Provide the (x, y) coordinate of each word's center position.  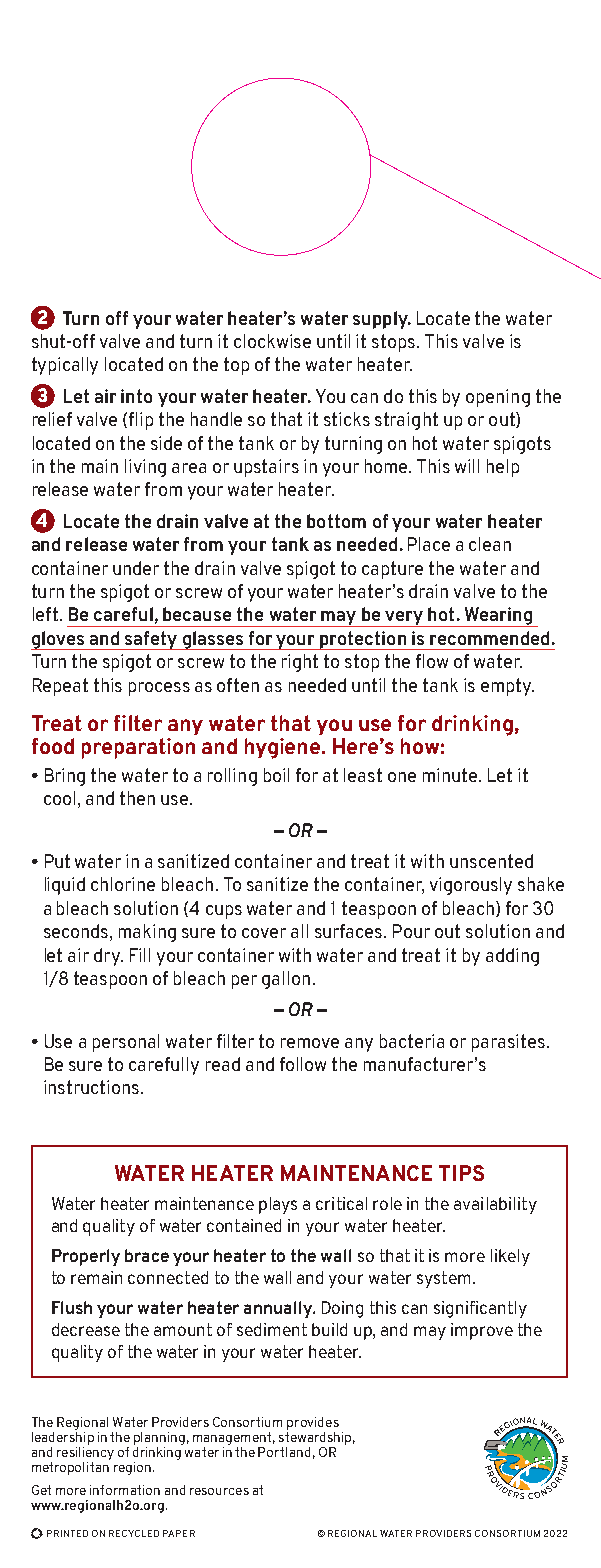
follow (303, 1064)
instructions (91, 1087)
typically (65, 366)
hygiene (284, 748)
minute (451, 775)
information (125, 1490)
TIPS (461, 1173)
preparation (138, 748)
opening (498, 398)
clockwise (272, 341)
